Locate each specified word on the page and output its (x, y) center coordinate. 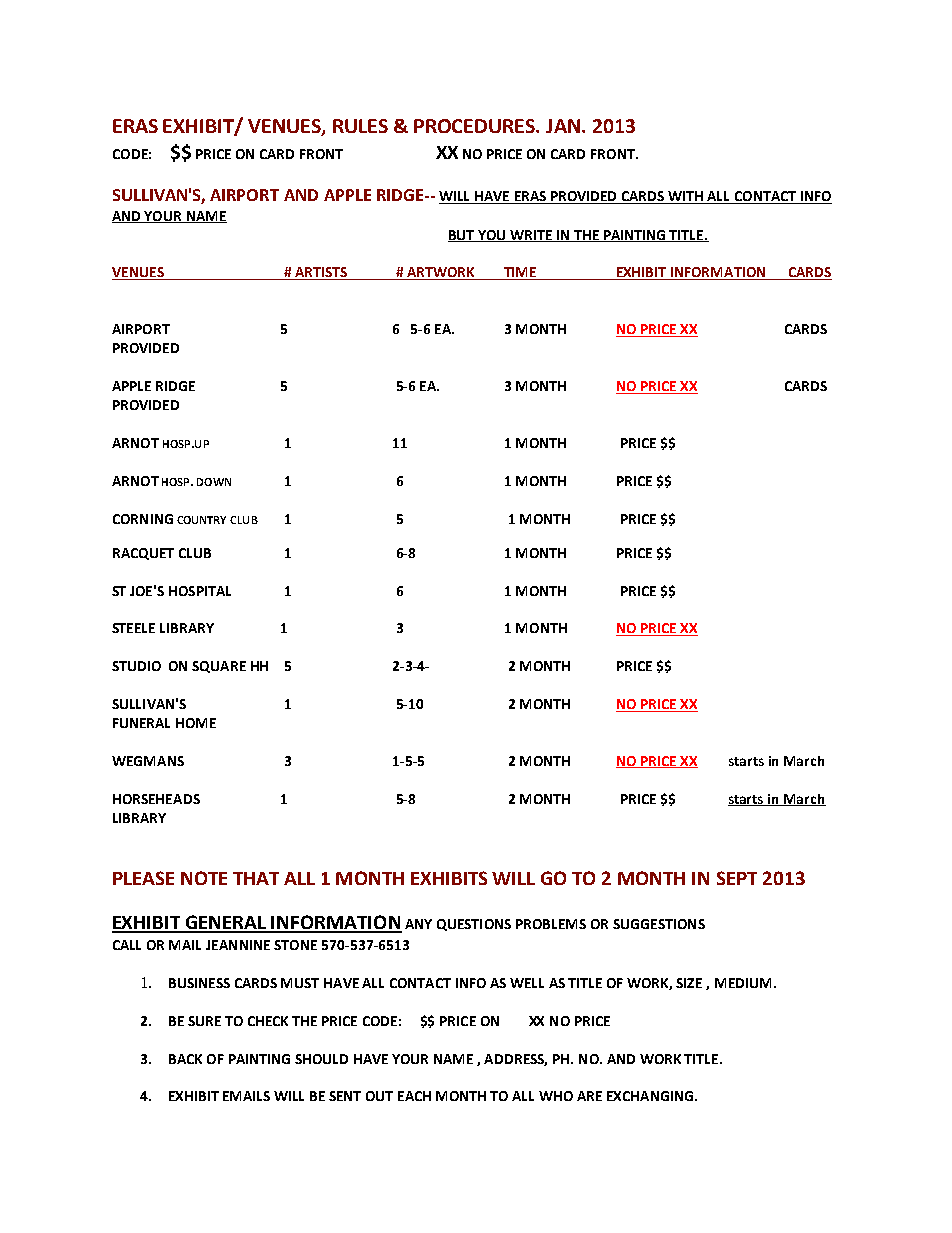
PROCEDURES (476, 126)
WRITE (531, 236)
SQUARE (219, 667)
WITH (685, 196)
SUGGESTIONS (659, 924)
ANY (418, 924)
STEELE (133, 628)
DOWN (214, 482)
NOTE (204, 878)
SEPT (737, 878)
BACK (185, 1059)
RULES (360, 126)
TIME (520, 273)
